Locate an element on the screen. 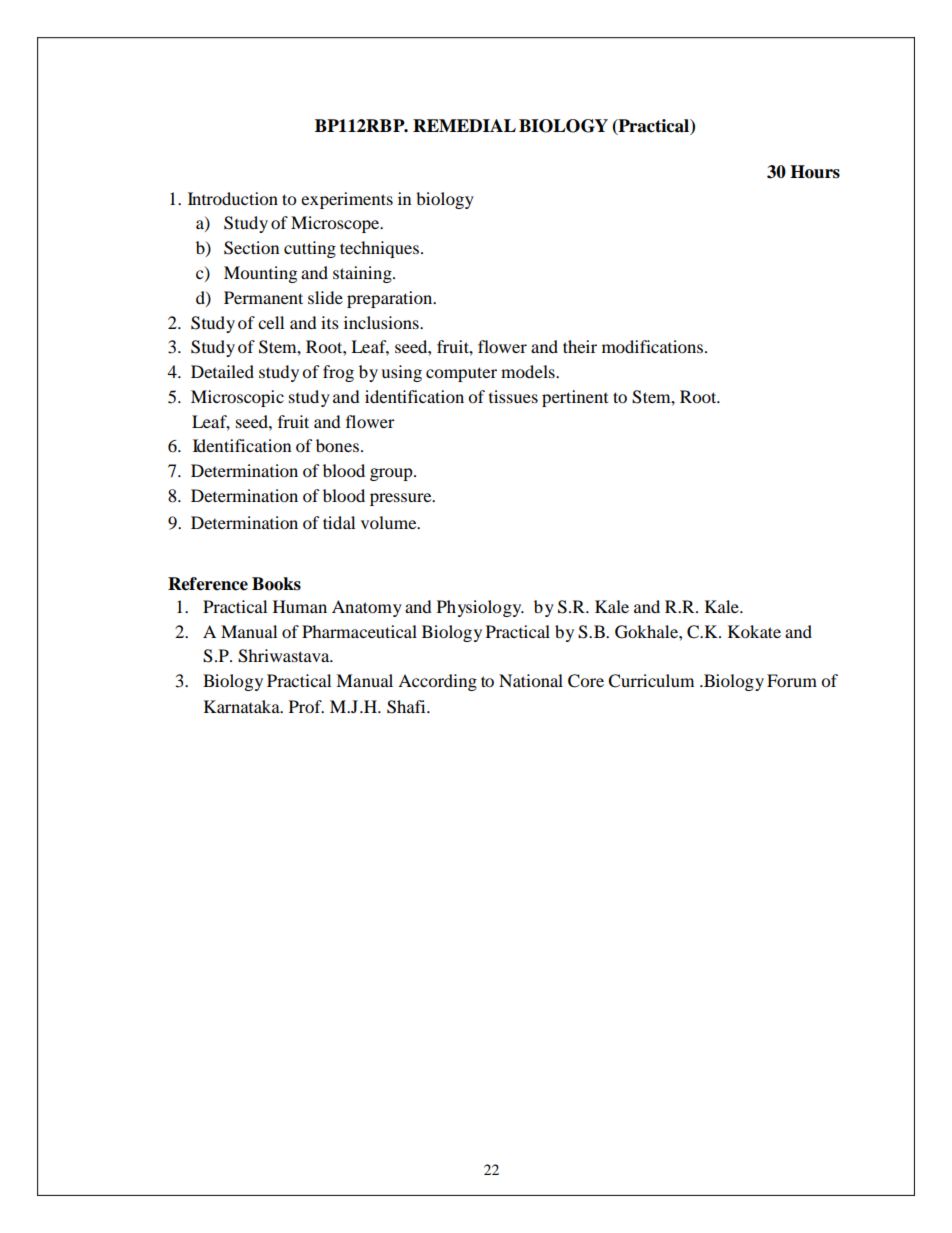 The image size is (952, 1233). bones is located at coordinates (337, 445).
